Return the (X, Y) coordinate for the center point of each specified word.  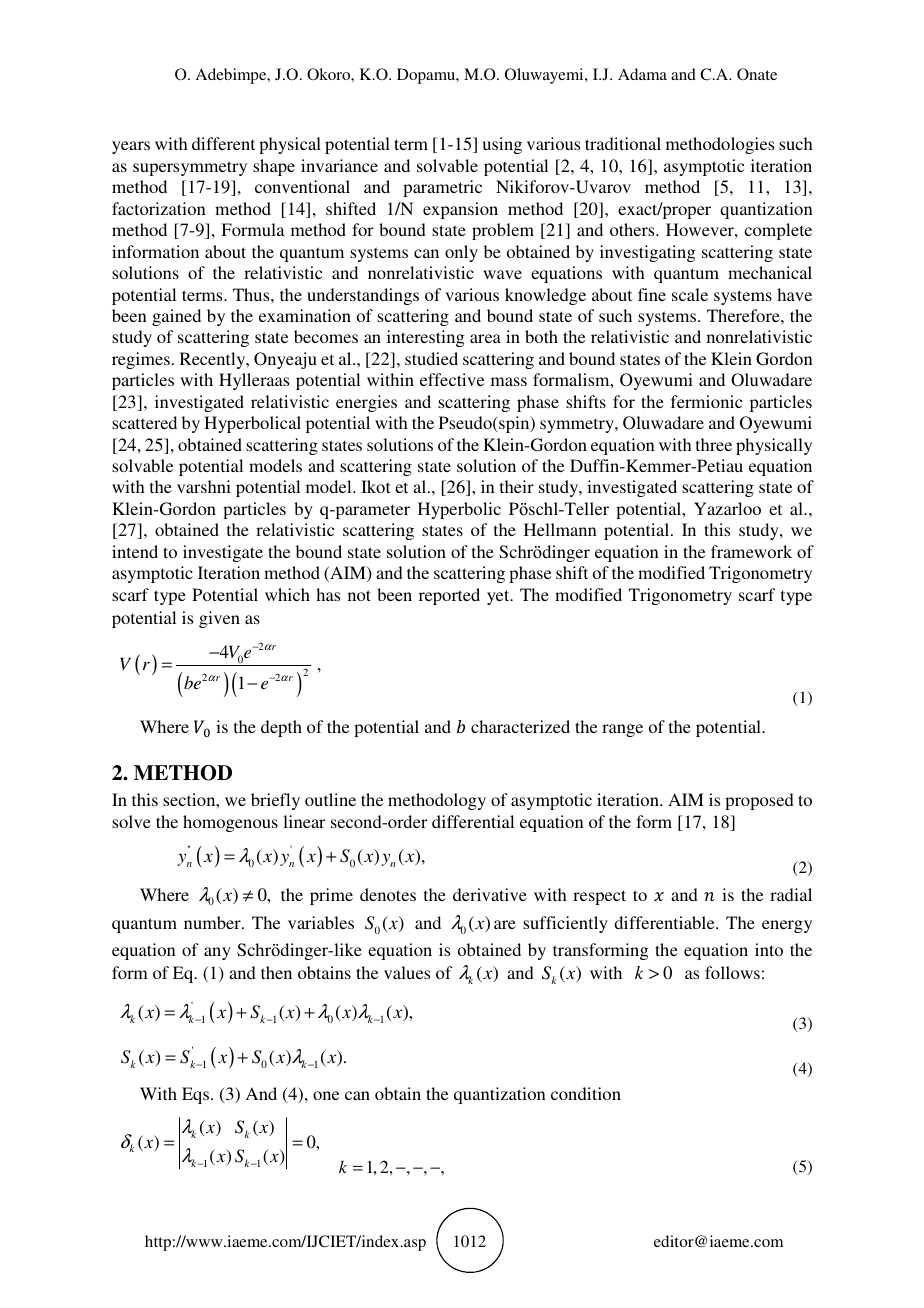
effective (452, 379)
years (131, 147)
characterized (520, 726)
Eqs (197, 1095)
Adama (642, 74)
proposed (759, 801)
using (502, 145)
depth (281, 728)
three (714, 444)
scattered (144, 422)
